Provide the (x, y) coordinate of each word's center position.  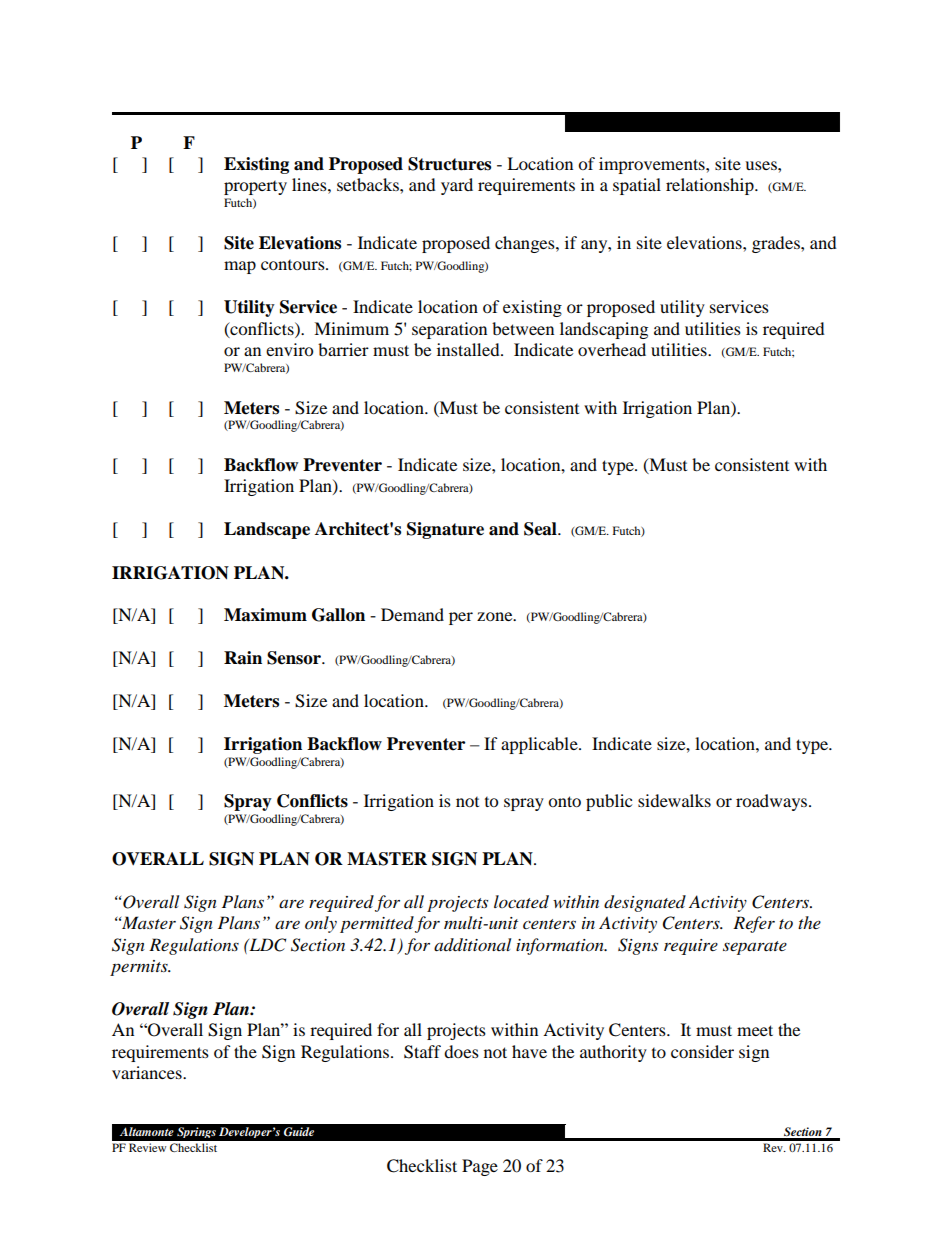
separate (755, 948)
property (255, 188)
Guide (299, 1132)
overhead (612, 349)
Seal (541, 529)
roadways (771, 802)
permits (140, 968)
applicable (540, 745)
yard (457, 186)
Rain (243, 658)
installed (469, 349)
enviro (289, 349)
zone (496, 616)
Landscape (267, 530)
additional (472, 945)
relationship (711, 186)
